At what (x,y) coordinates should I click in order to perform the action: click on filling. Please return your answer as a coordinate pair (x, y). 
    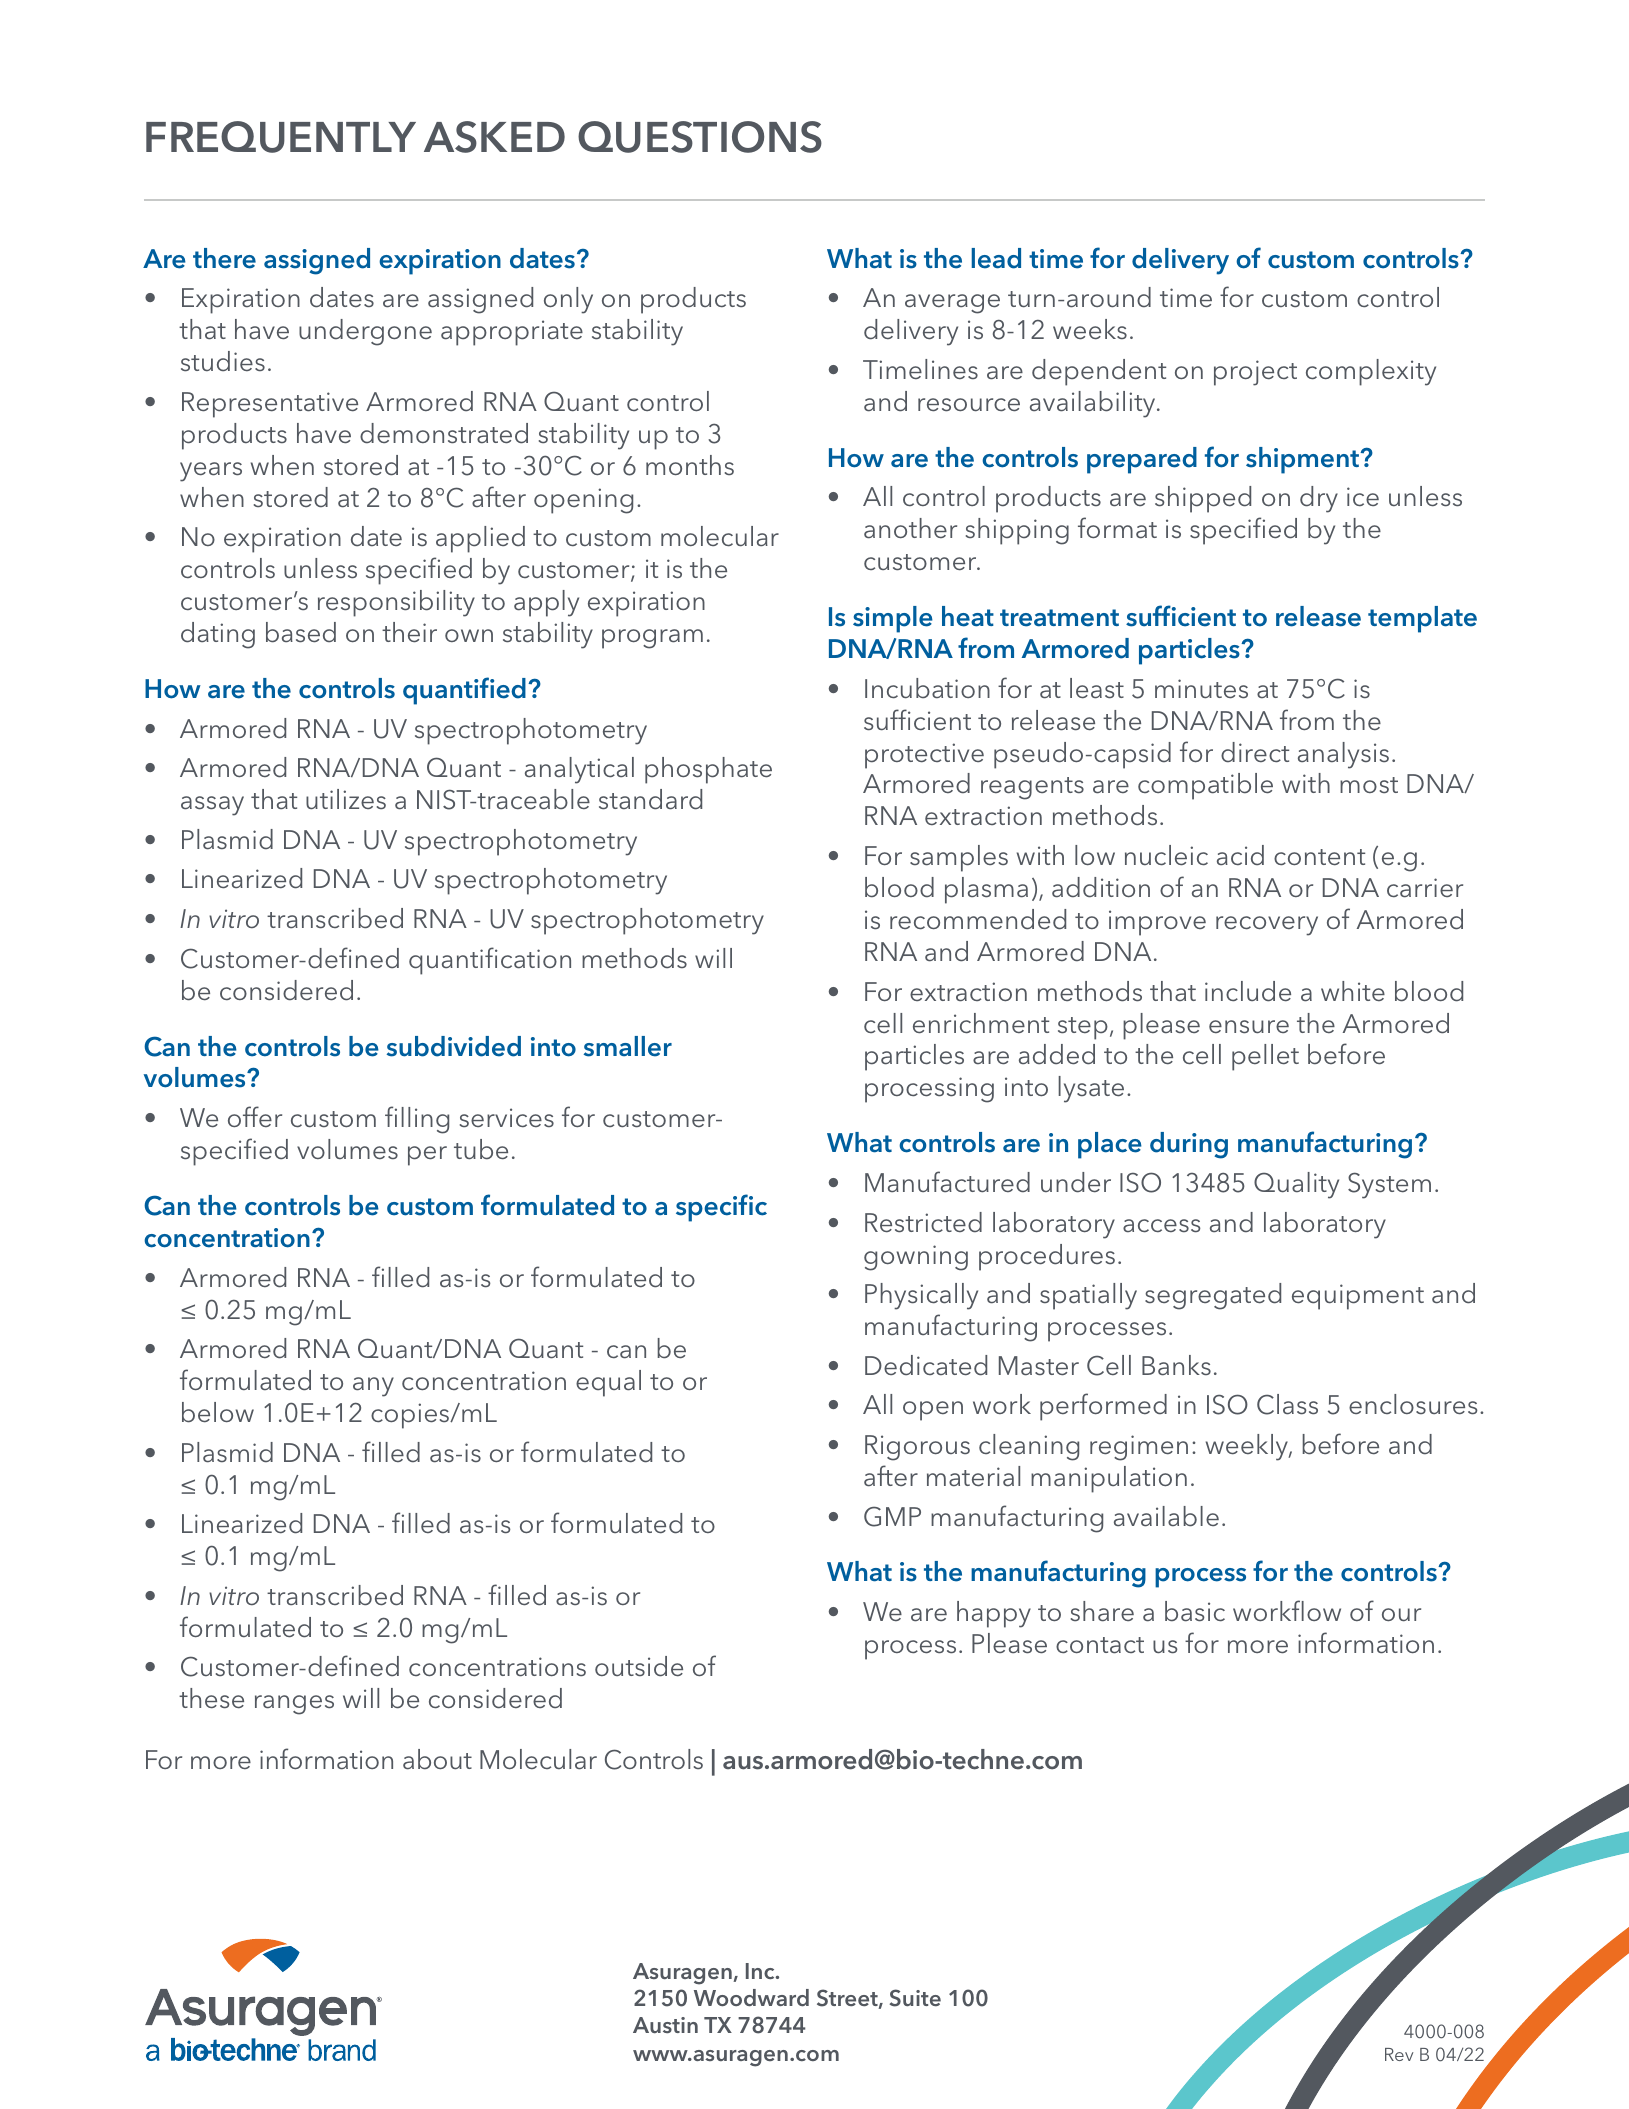
    Looking at the image, I should click on (417, 1120).
